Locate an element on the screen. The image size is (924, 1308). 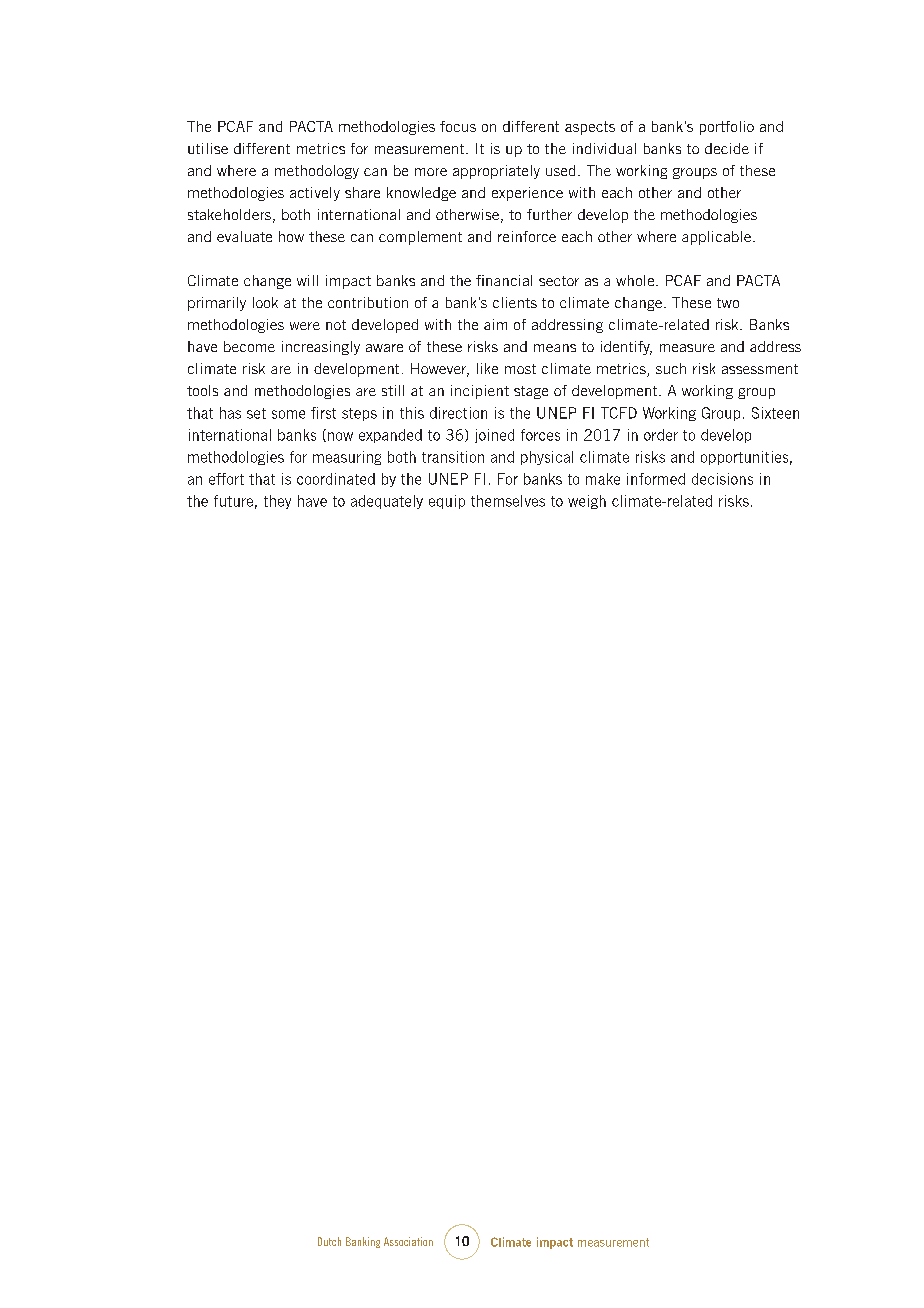
Dutch is located at coordinates (329, 1241).
